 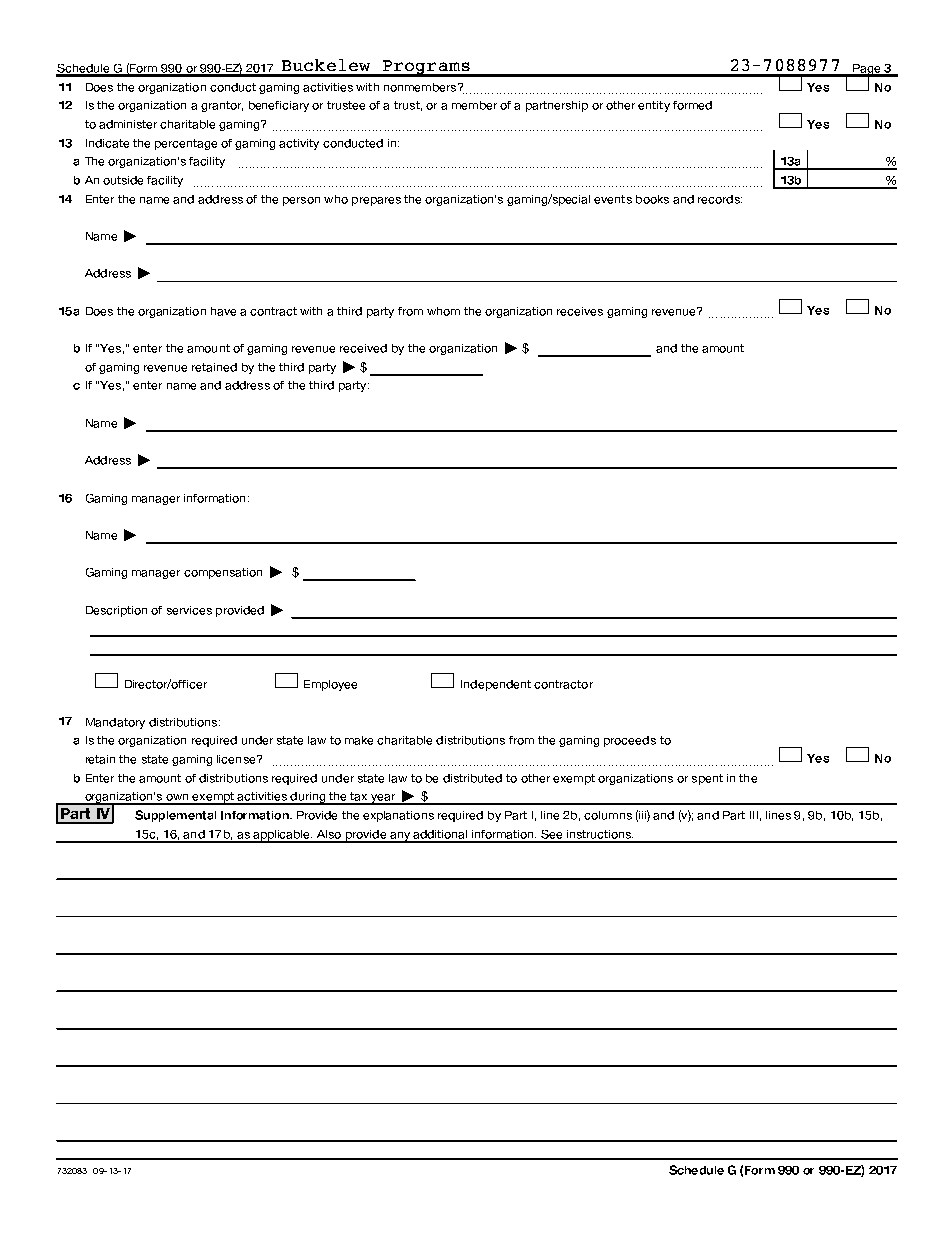 I want to click on receives, so click(x=580, y=311).
